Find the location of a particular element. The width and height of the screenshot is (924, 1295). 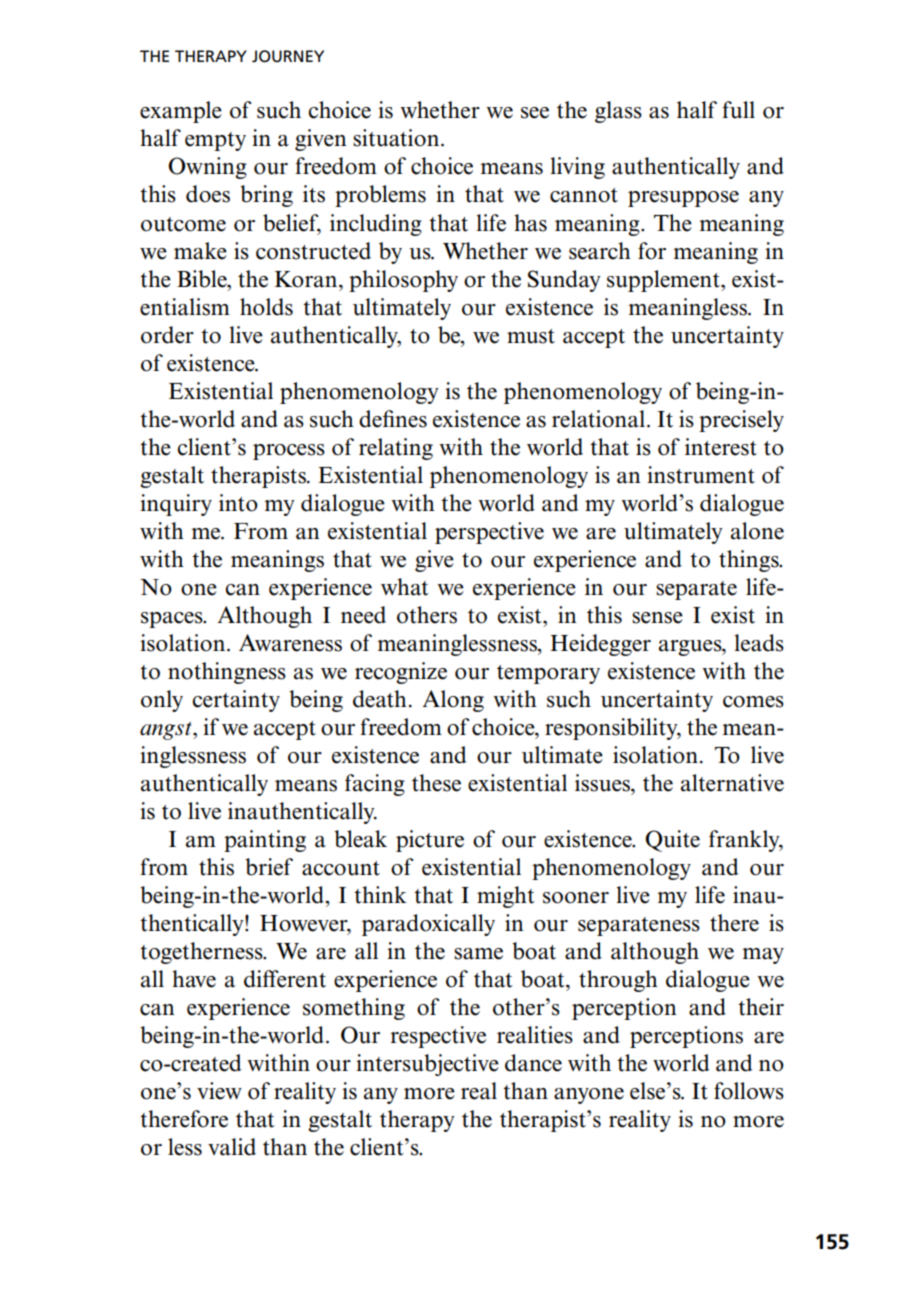

angst is located at coordinates (167, 731).
